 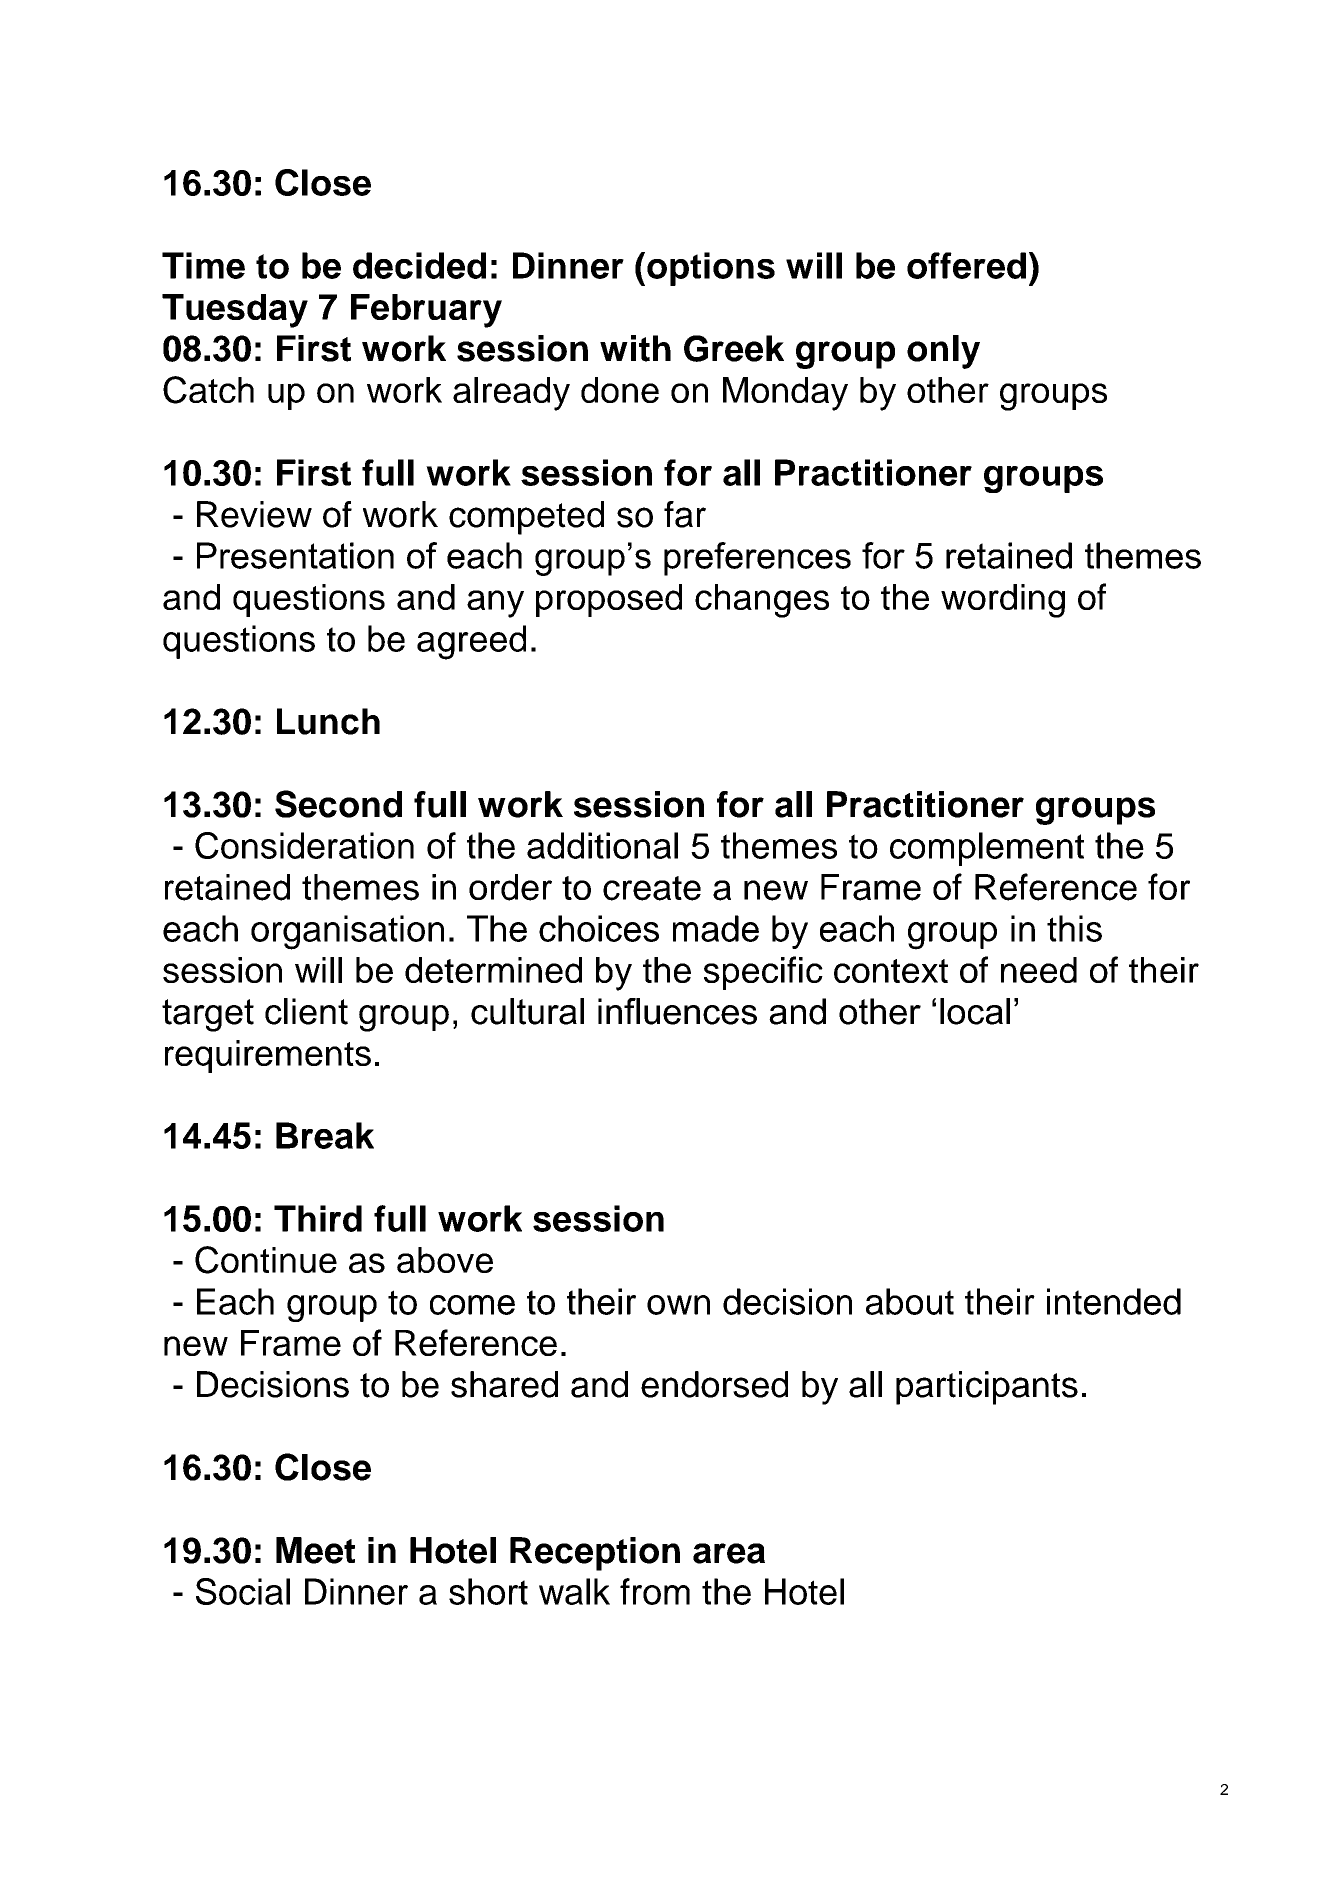 What do you see at coordinates (652, 888) in the image?
I see `create` at bounding box center [652, 888].
